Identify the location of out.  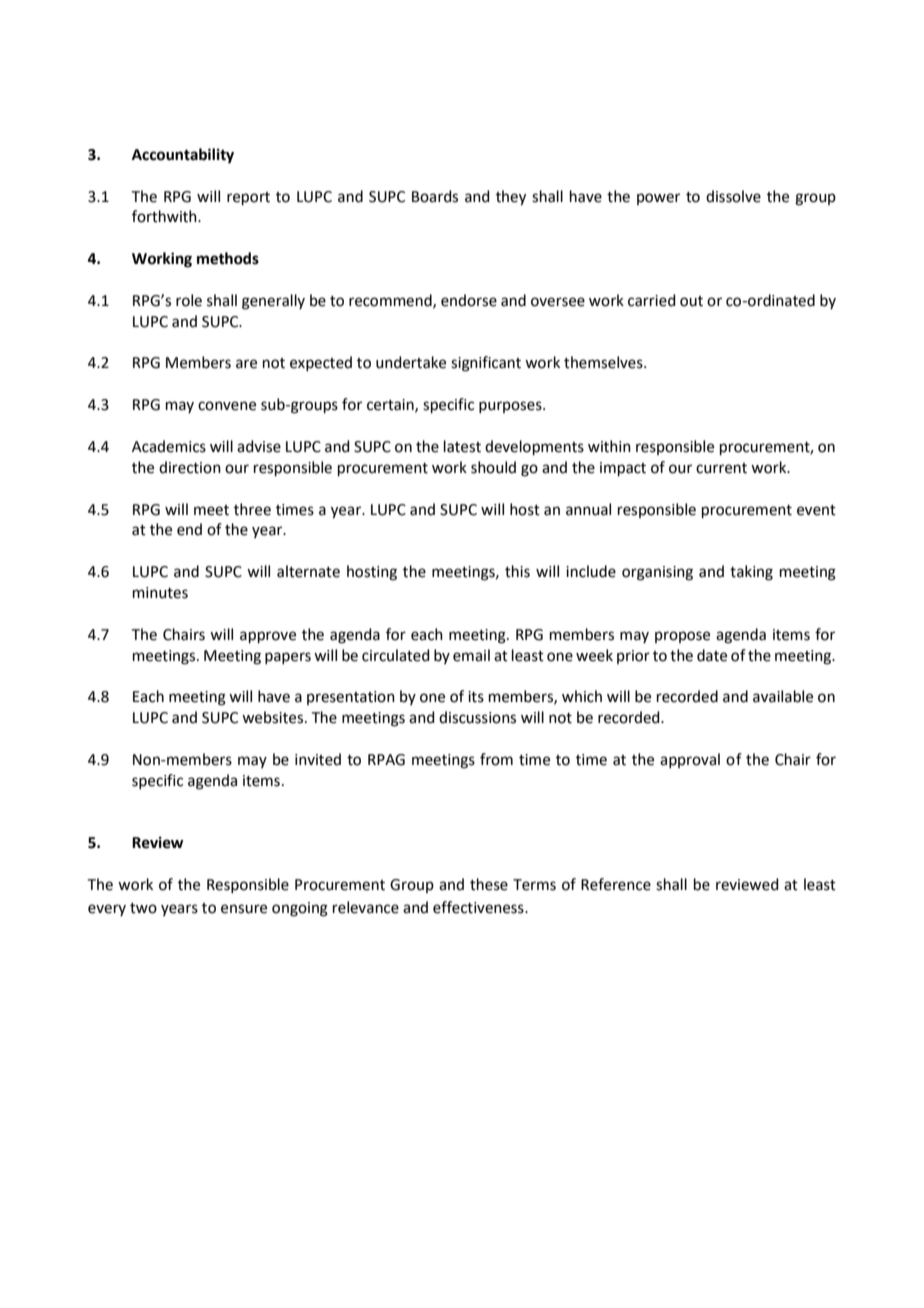
(691, 301).
